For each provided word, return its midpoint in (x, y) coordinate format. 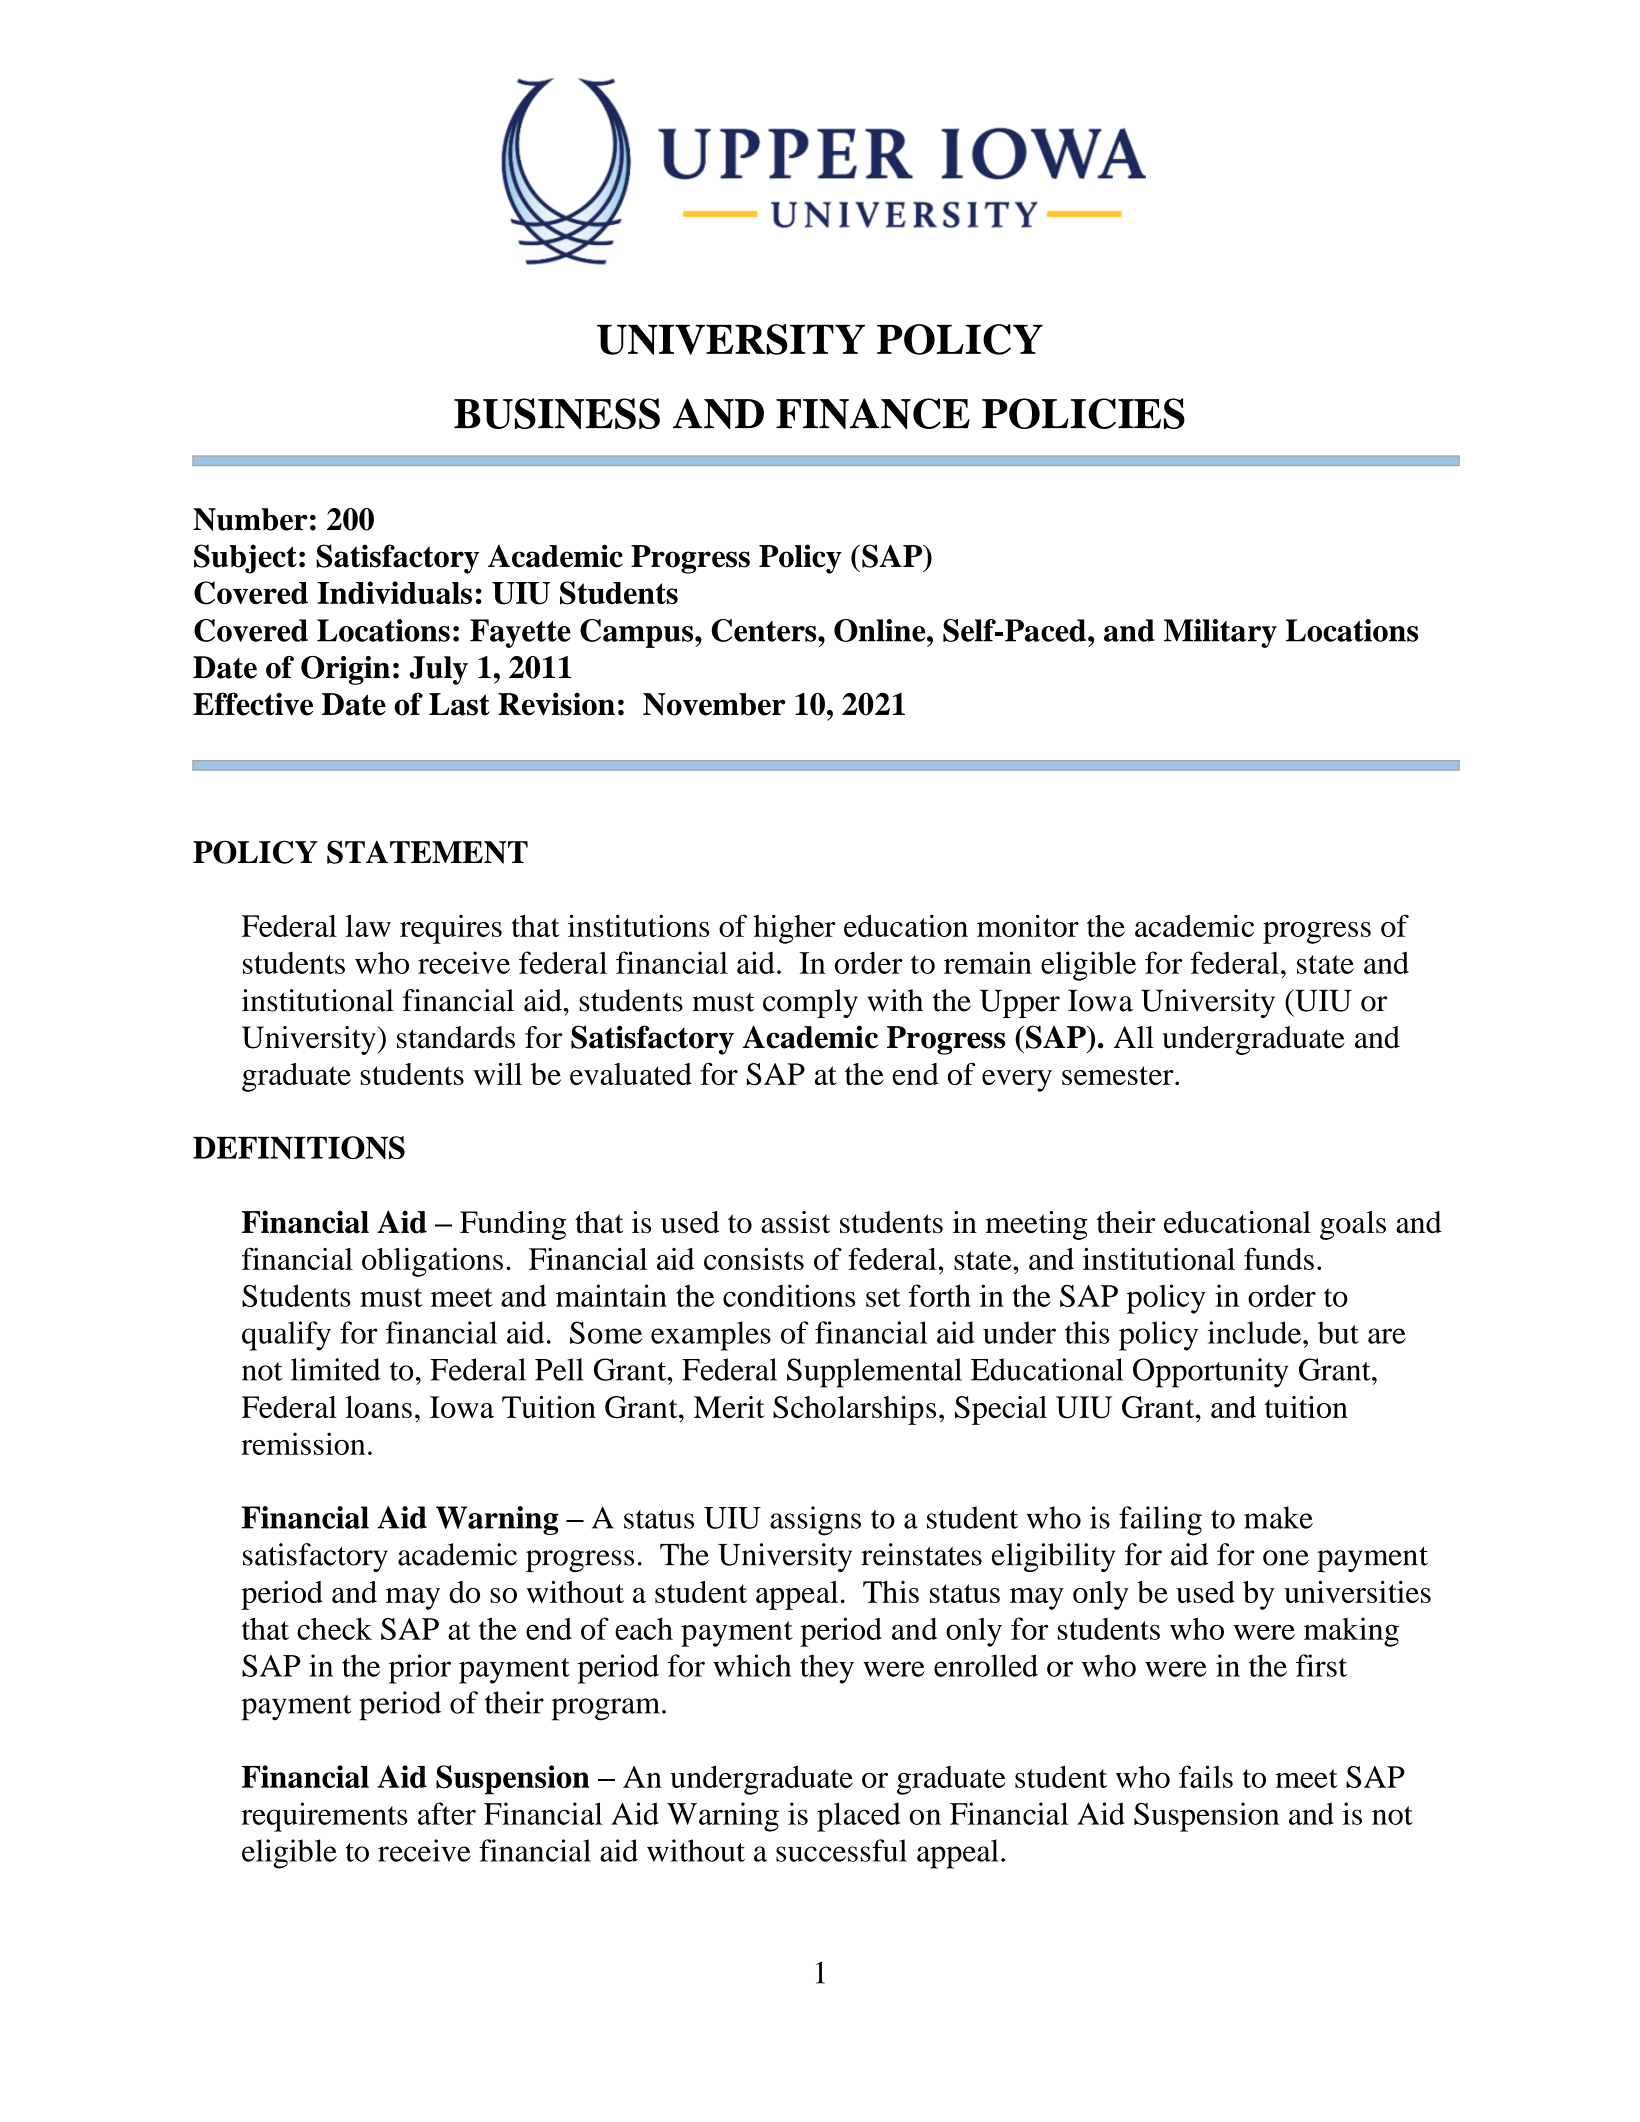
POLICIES (1083, 413)
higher (795, 929)
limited (336, 1369)
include (1256, 1332)
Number (250, 519)
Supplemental (874, 1373)
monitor (1028, 925)
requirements (324, 1817)
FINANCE (873, 413)
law (368, 926)
